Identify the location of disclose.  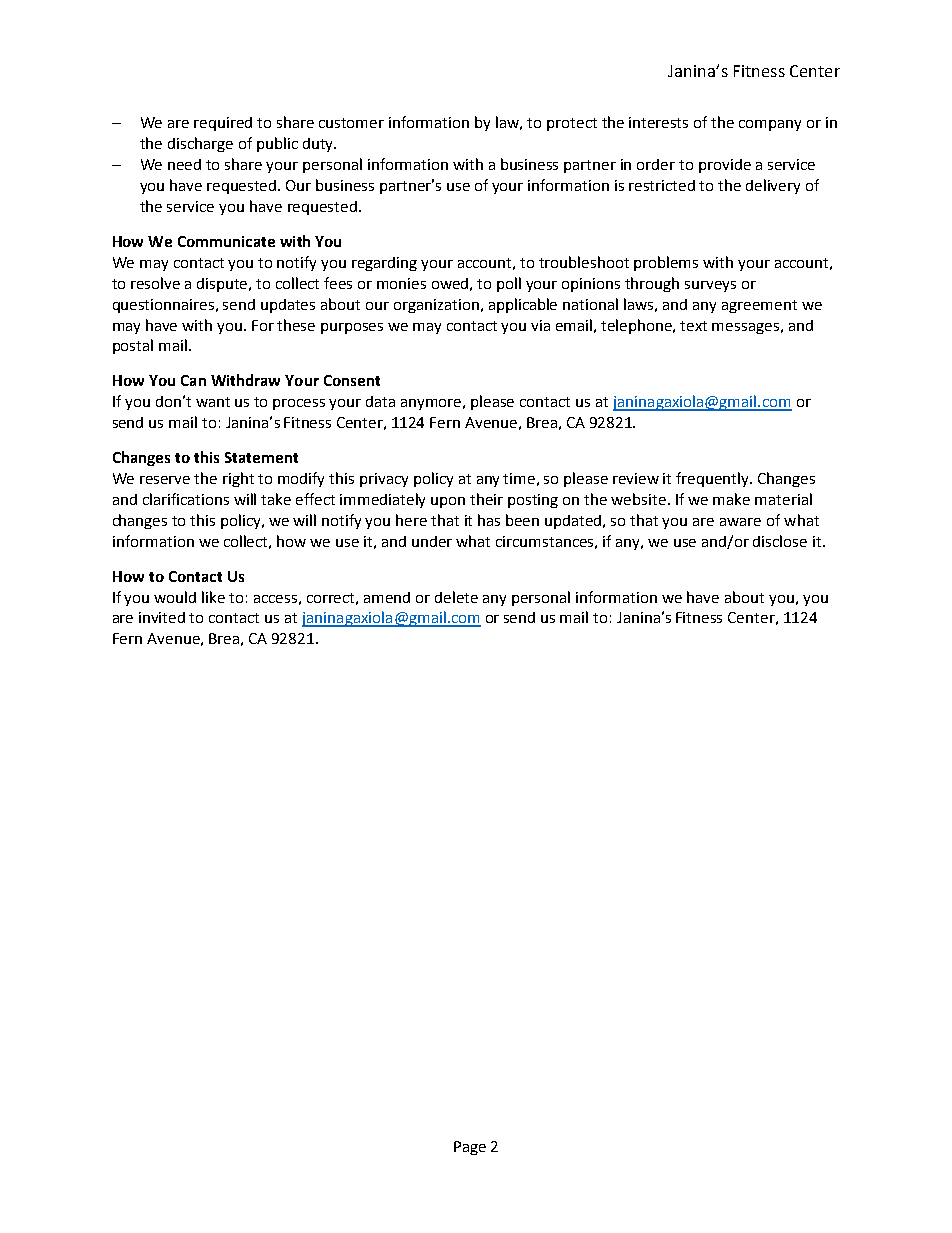
(780, 541).
